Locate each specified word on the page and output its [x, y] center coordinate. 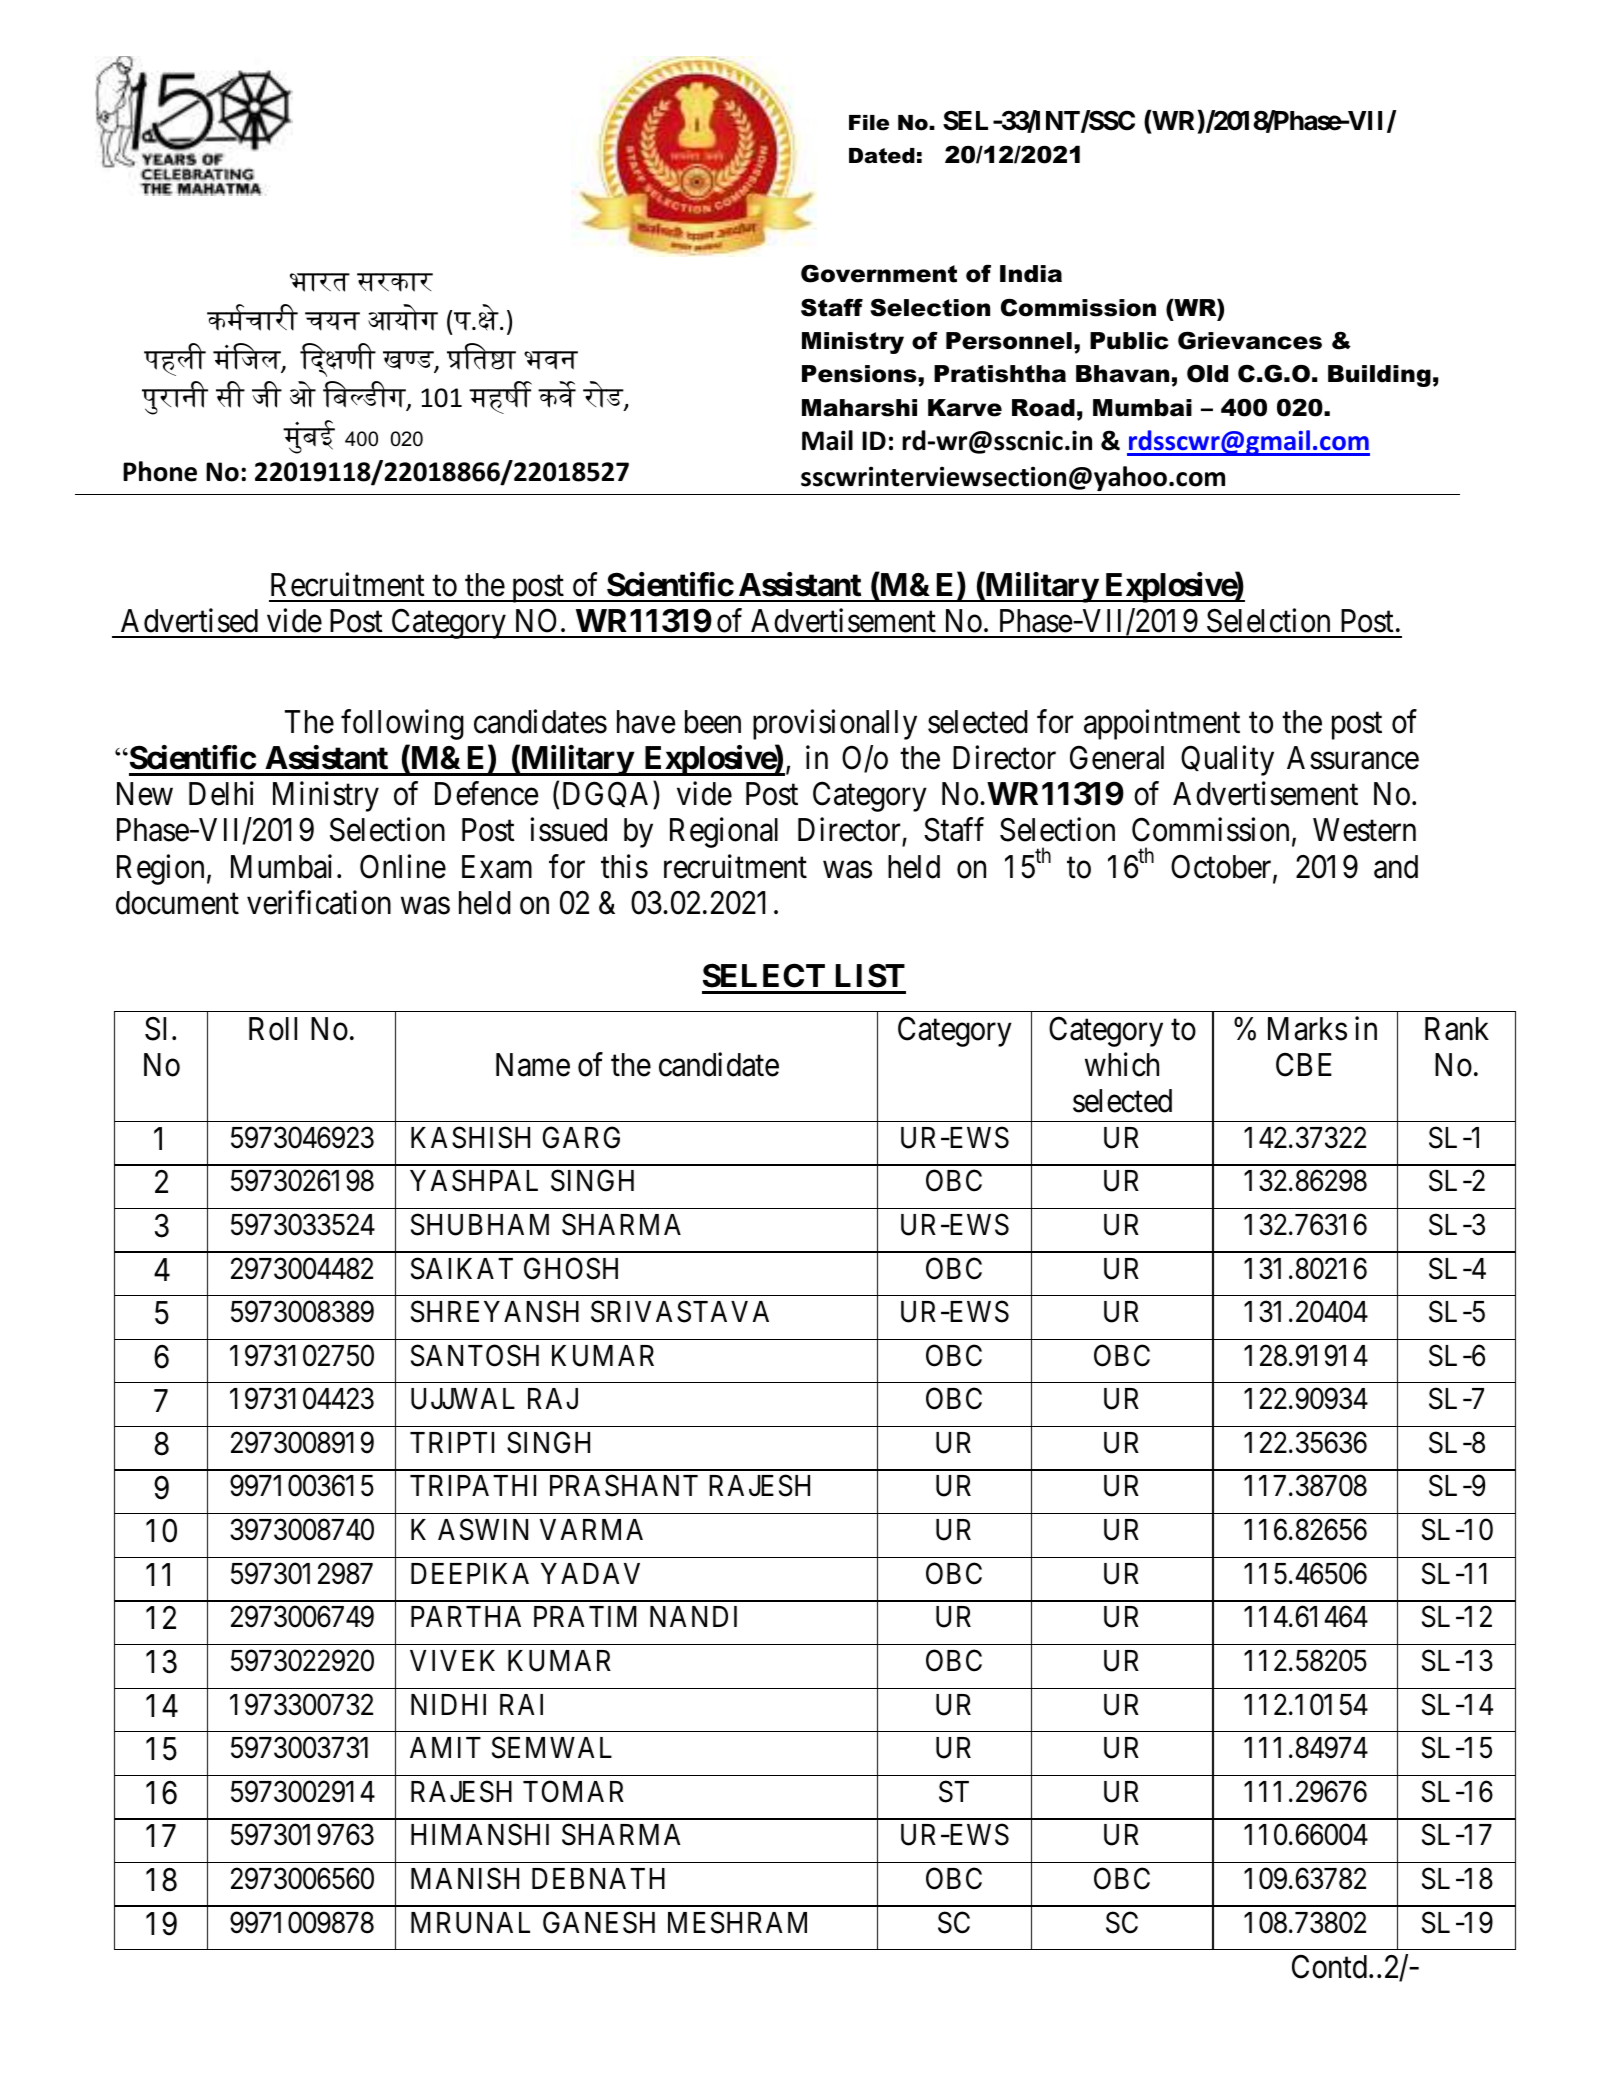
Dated [882, 156]
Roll [273, 1029]
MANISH [465, 1878]
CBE [1304, 1065]
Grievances [1250, 340]
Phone [160, 471]
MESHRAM [737, 1922]
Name [533, 1065]
